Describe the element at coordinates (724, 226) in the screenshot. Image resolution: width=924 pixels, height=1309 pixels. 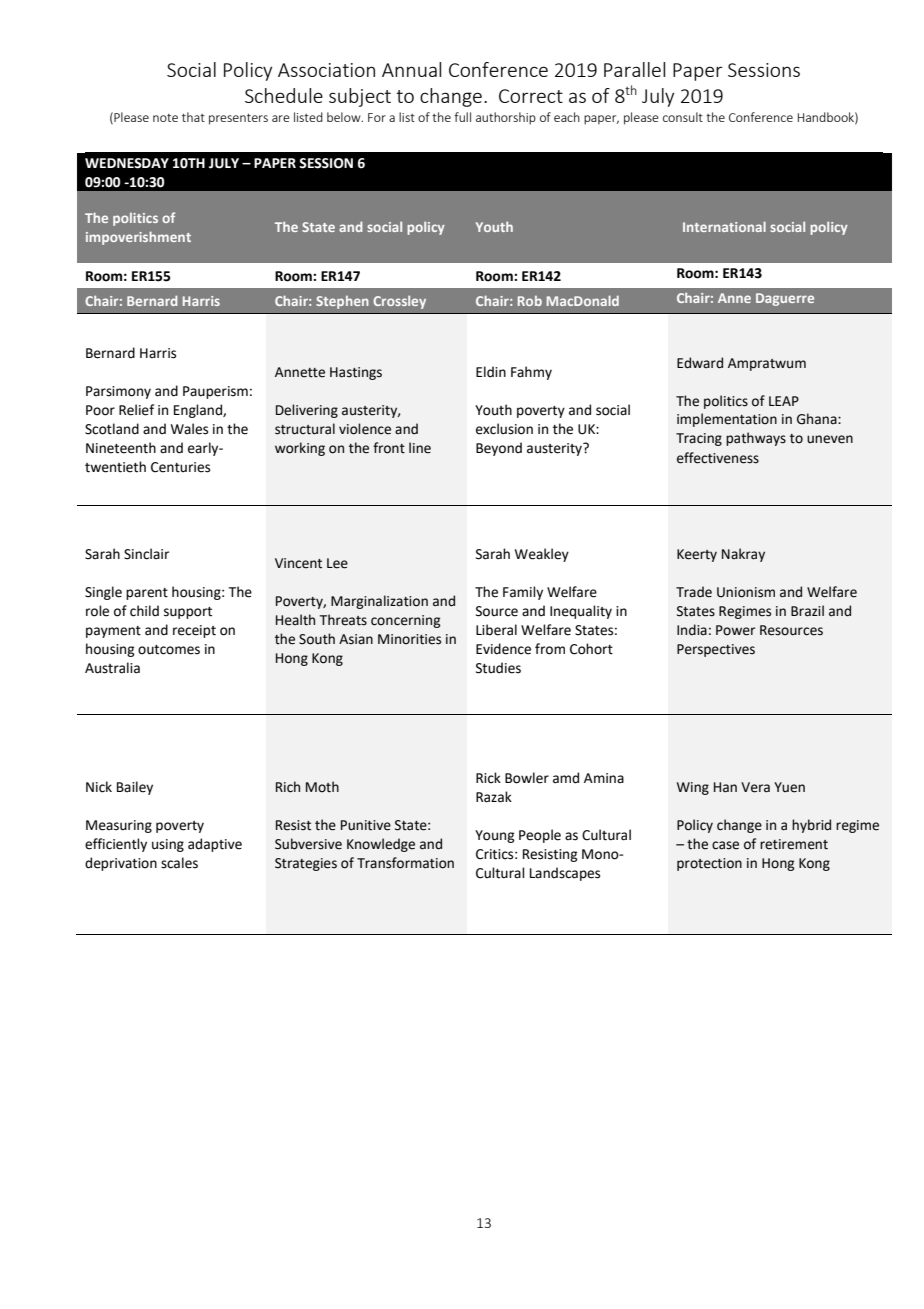
I see `International` at that location.
